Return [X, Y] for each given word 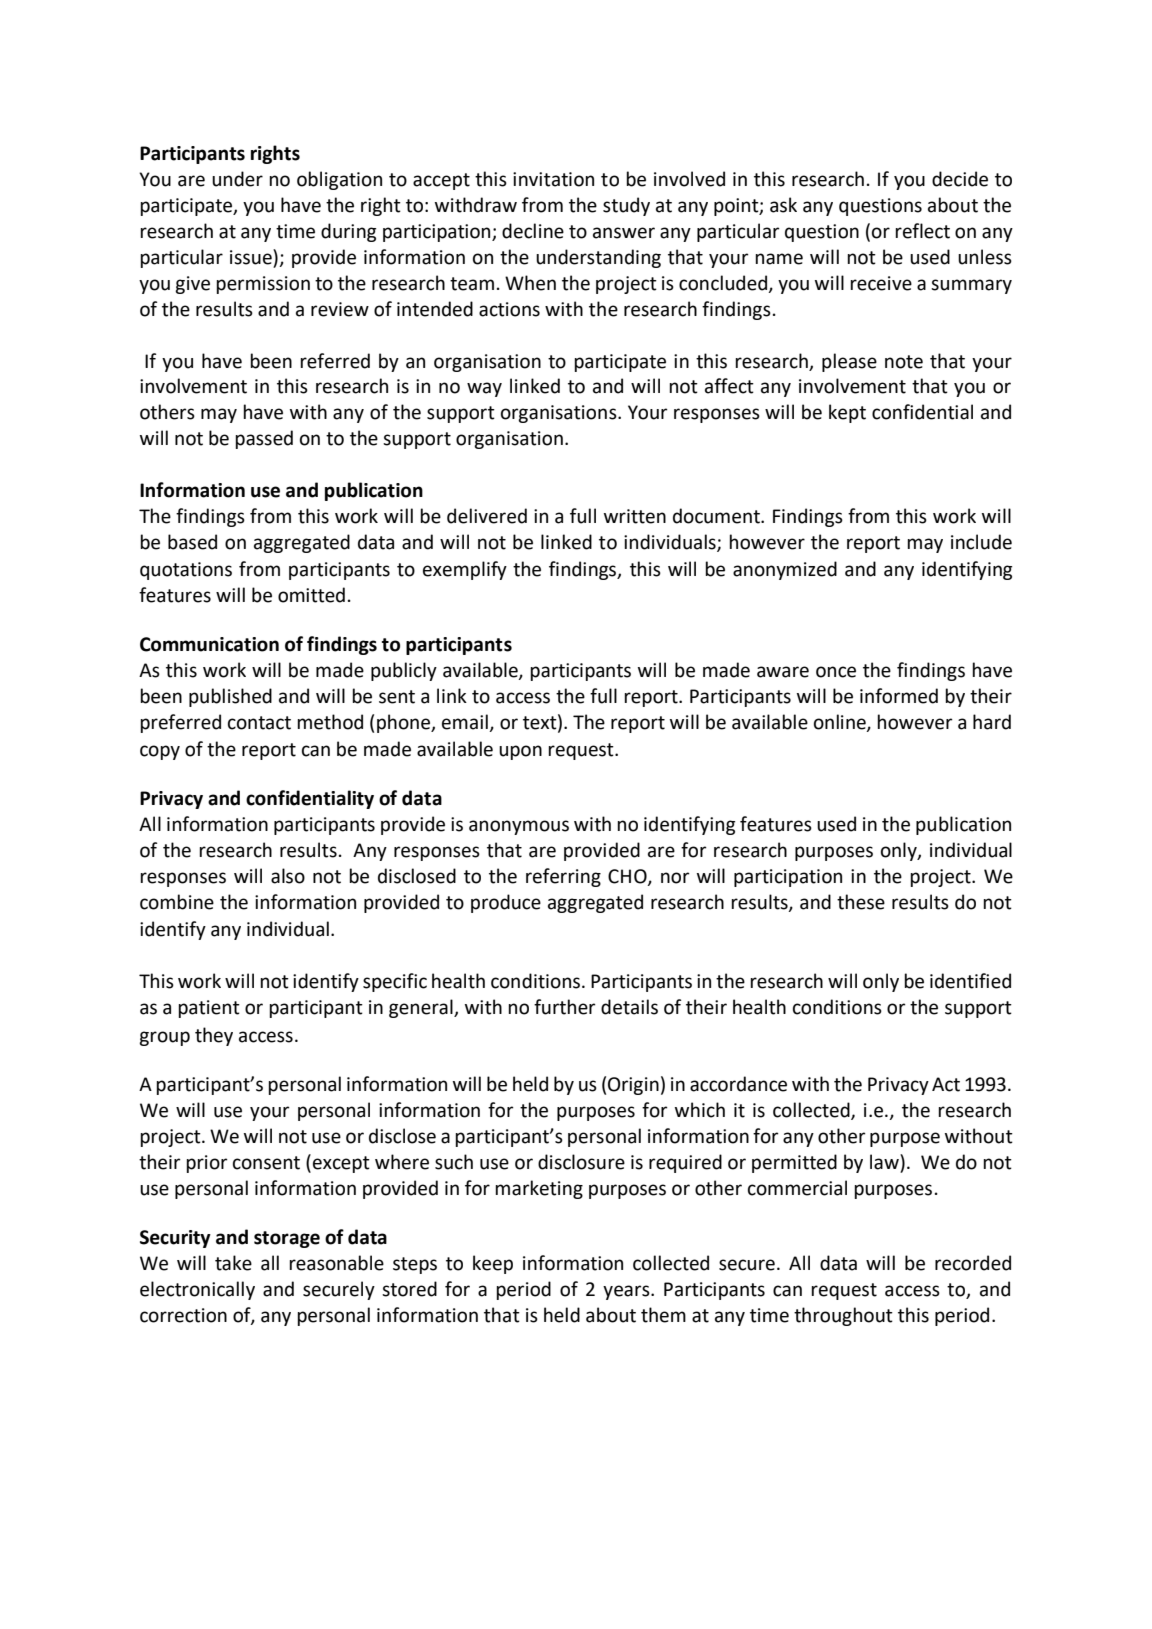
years [627, 1292]
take [233, 1263]
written [635, 516]
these [861, 902]
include [981, 542]
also [288, 876]
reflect [922, 231]
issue [252, 257]
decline [533, 231]
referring [563, 877]
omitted [311, 595]
